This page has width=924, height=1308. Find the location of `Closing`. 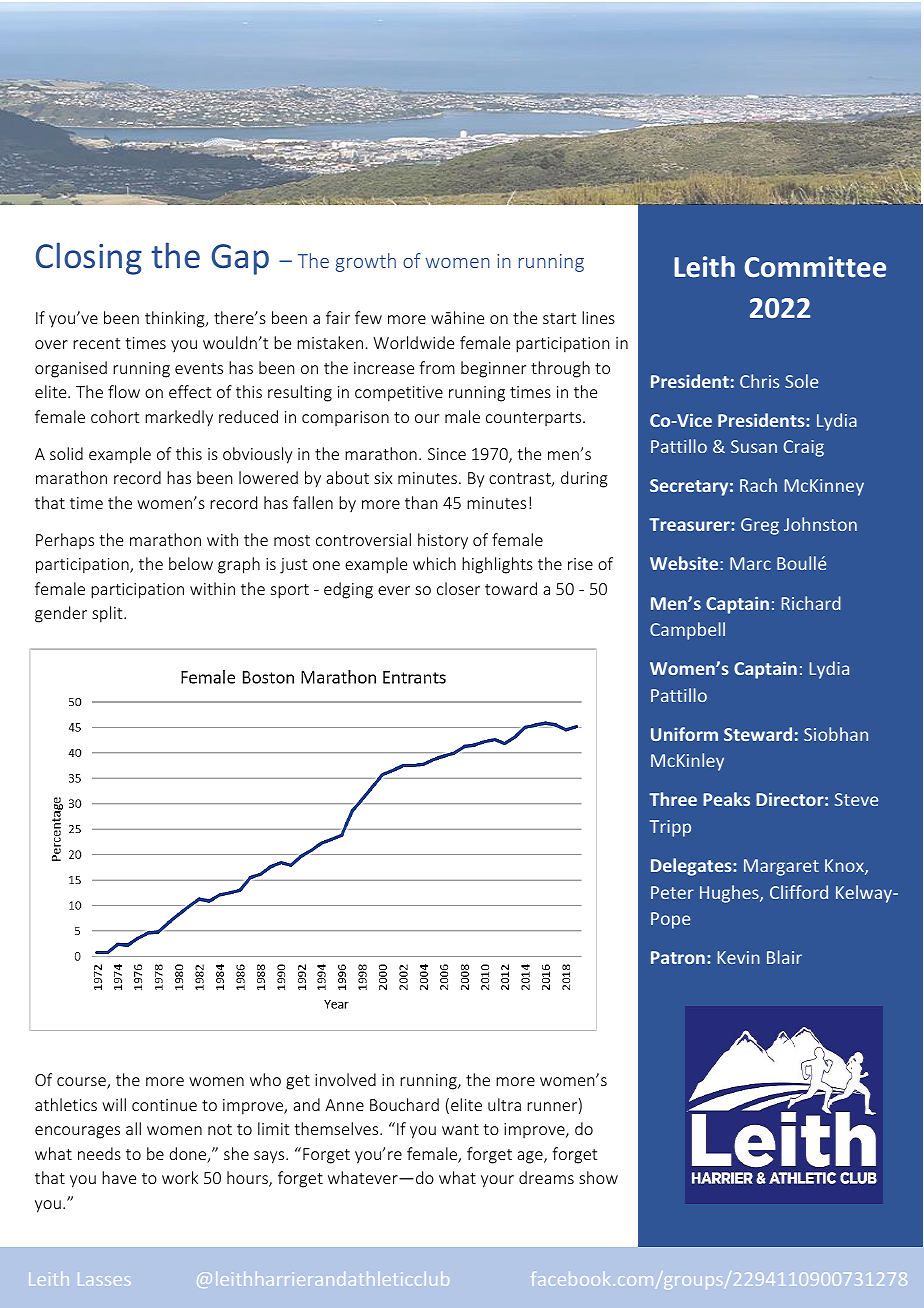

Closing is located at coordinates (89, 258).
